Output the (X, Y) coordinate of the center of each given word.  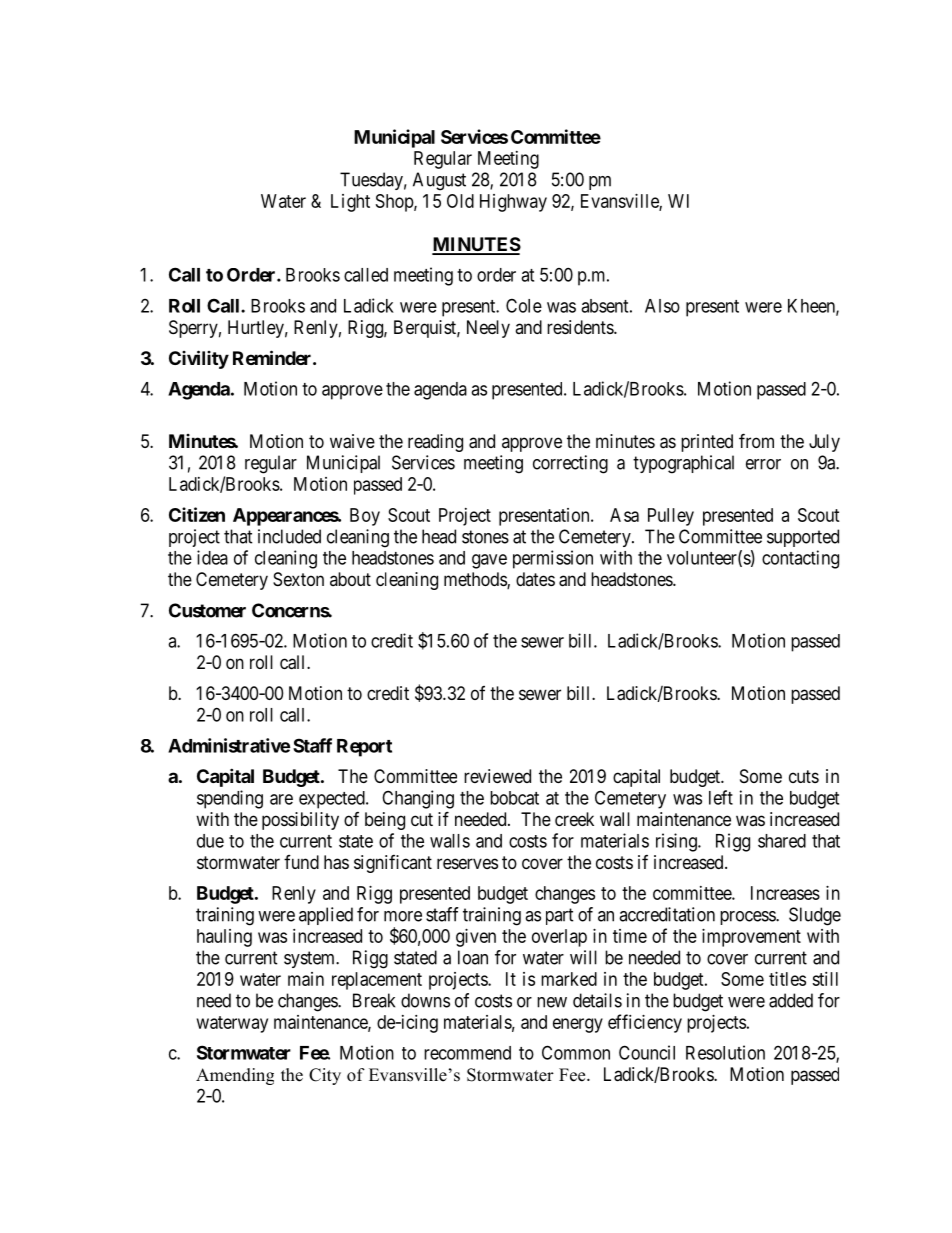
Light (350, 203)
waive (352, 441)
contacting (800, 559)
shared (782, 841)
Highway (513, 203)
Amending (235, 1076)
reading (435, 443)
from (756, 440)
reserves (467, 863)
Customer (207, 610)
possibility (300, 821)
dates (535, 579)
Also (662, 306)
